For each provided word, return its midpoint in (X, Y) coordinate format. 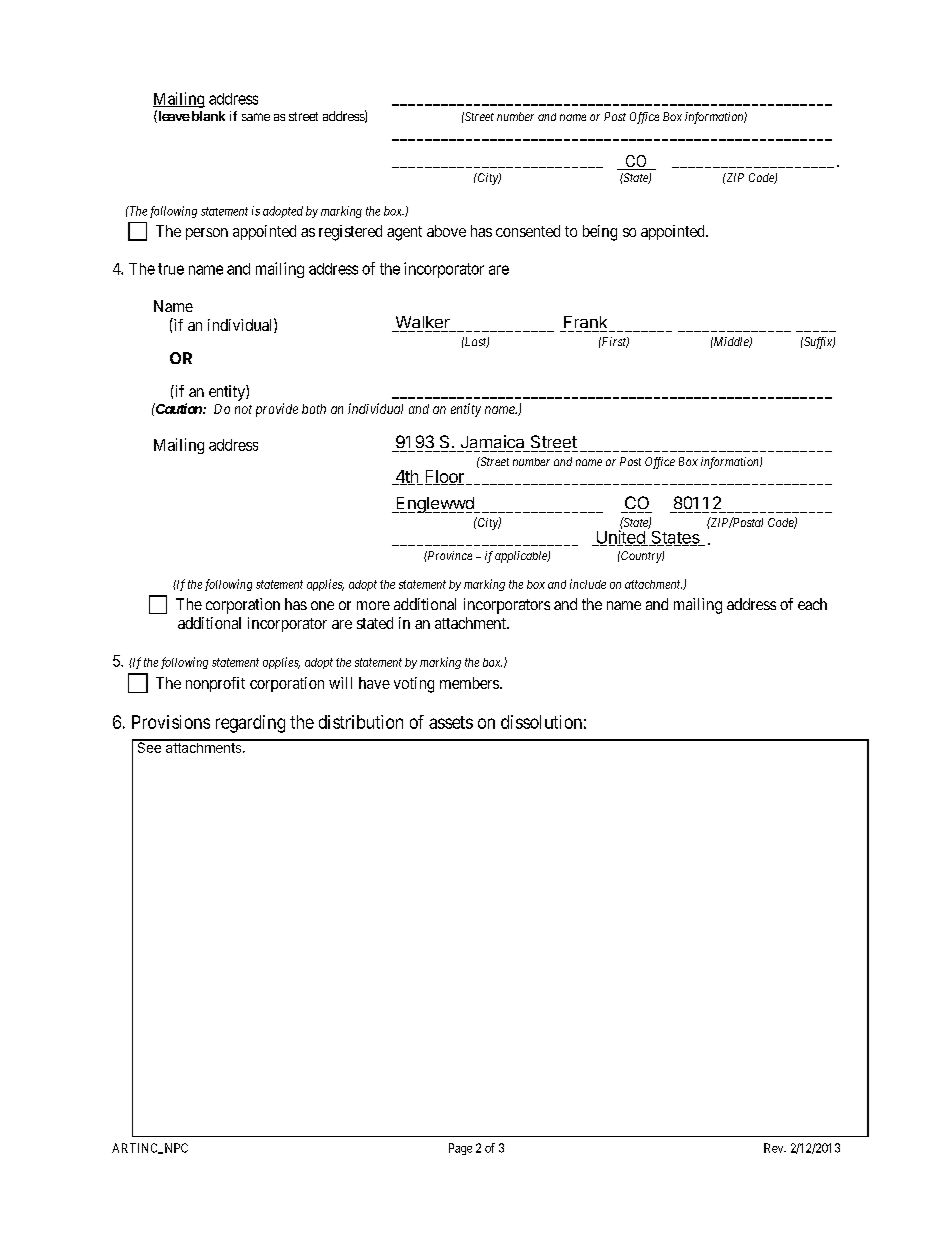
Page (460, 1149)
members (470, 683)
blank (207, 116)
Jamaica (492, 441)
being (600, 233)
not (243, 409)
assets (451, 722)
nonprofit (215, 684)
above (446, 231)
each (812, 604)
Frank (585, 322)
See (149, 746)
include (588, 584)
